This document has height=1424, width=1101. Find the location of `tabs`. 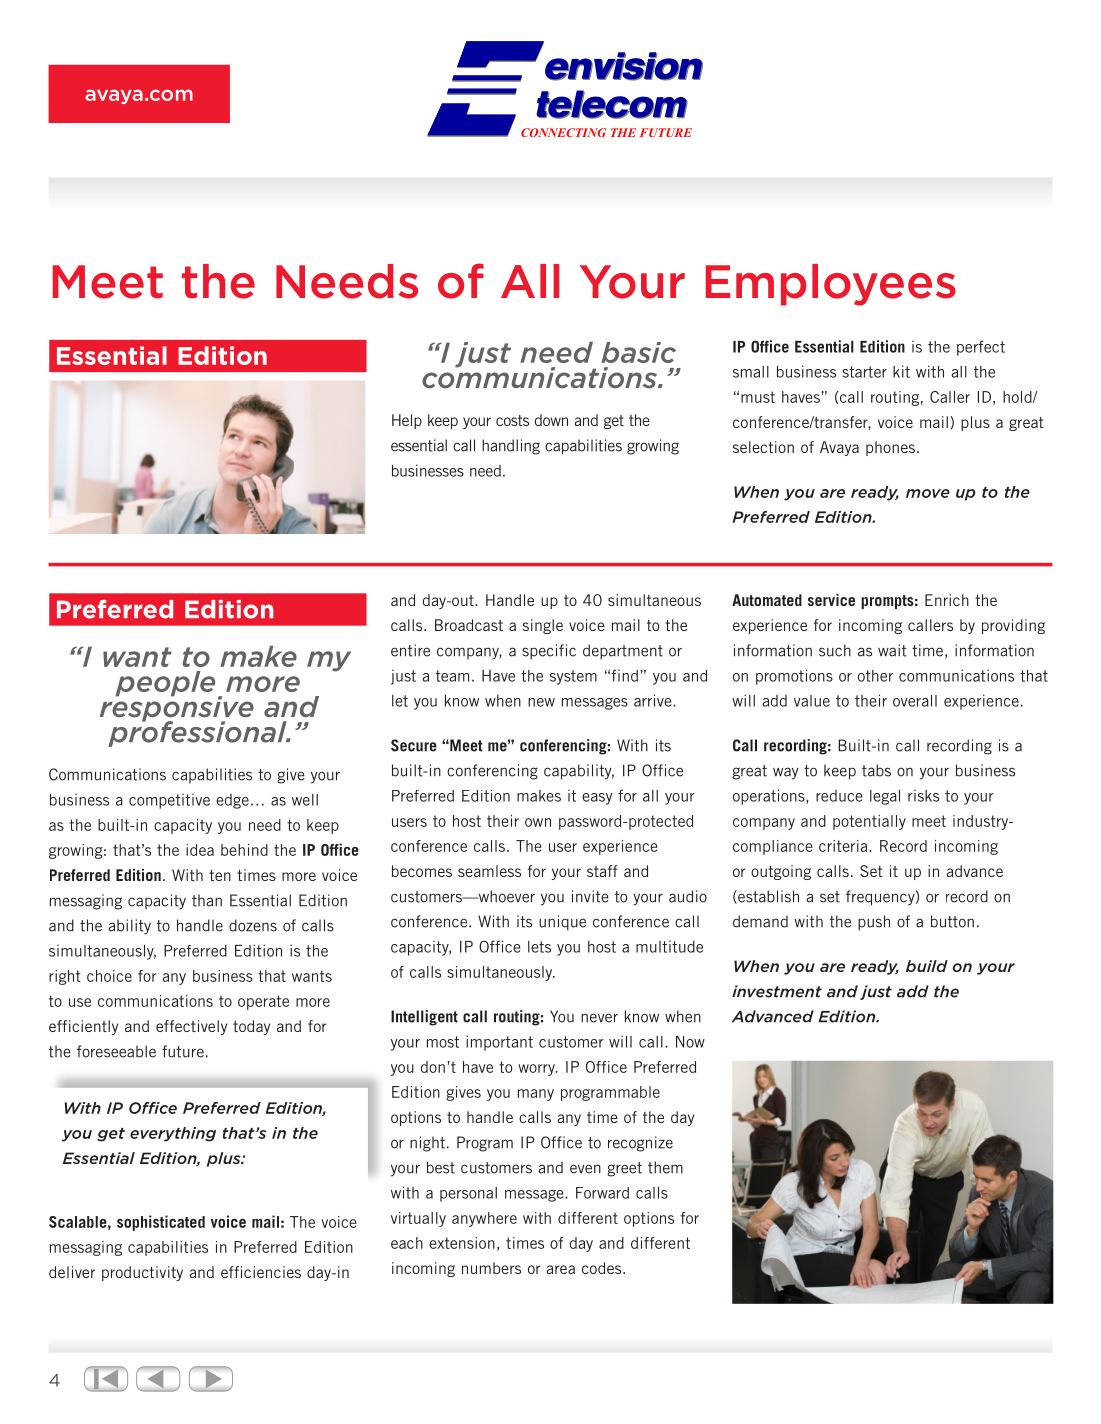

tabs is located at coordinates (876, 770).
